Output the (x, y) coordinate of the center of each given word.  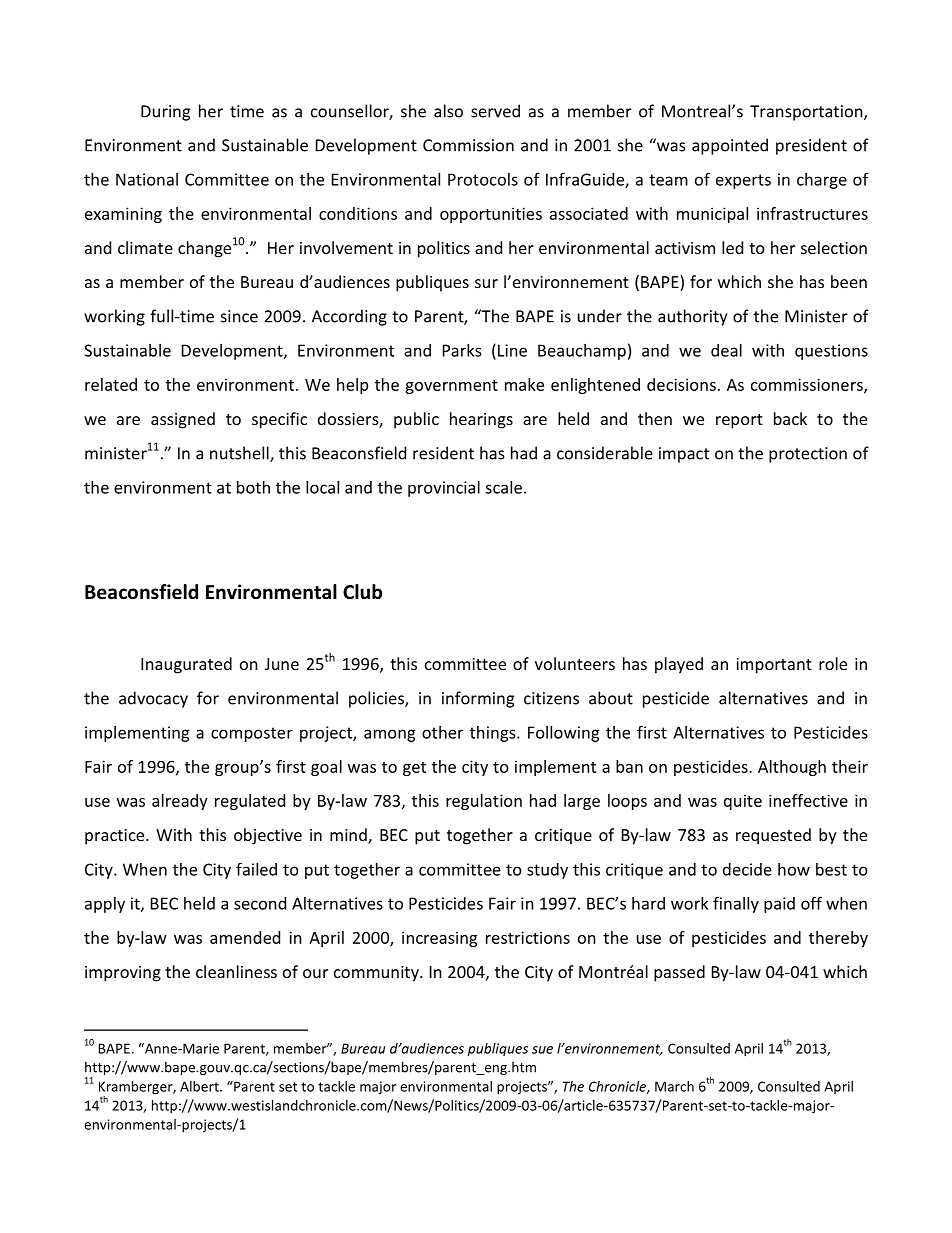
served (495, 111)
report (739, 421)
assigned (183, 420)
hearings (481, 420)
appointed (730, 146)
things (494, 734)
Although (792, 768)
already (180, 802)
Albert (200, 1086)
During (165, 113)
